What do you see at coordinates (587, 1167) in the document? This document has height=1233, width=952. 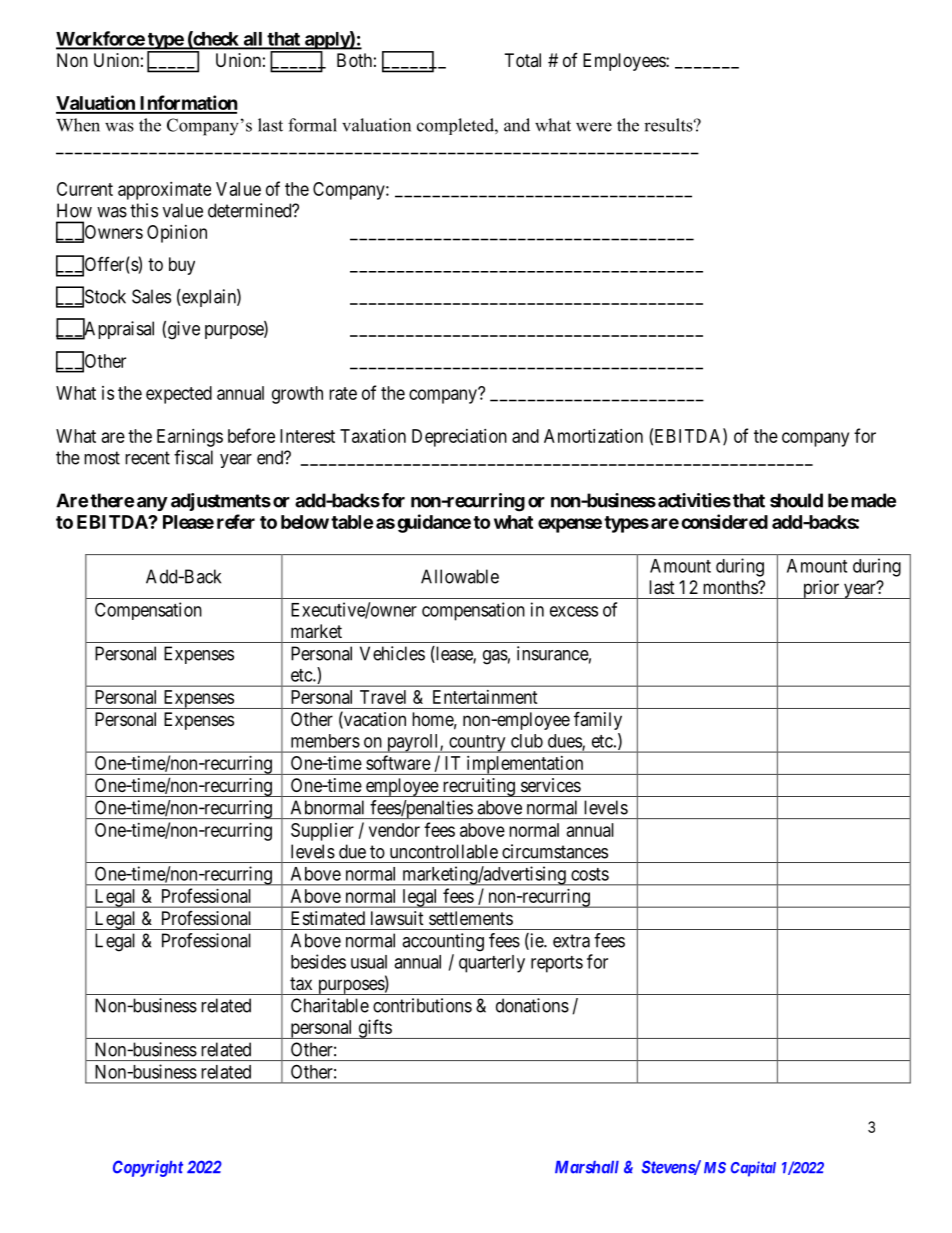 I see `Marshall` at bounding box center [587, 1167].
